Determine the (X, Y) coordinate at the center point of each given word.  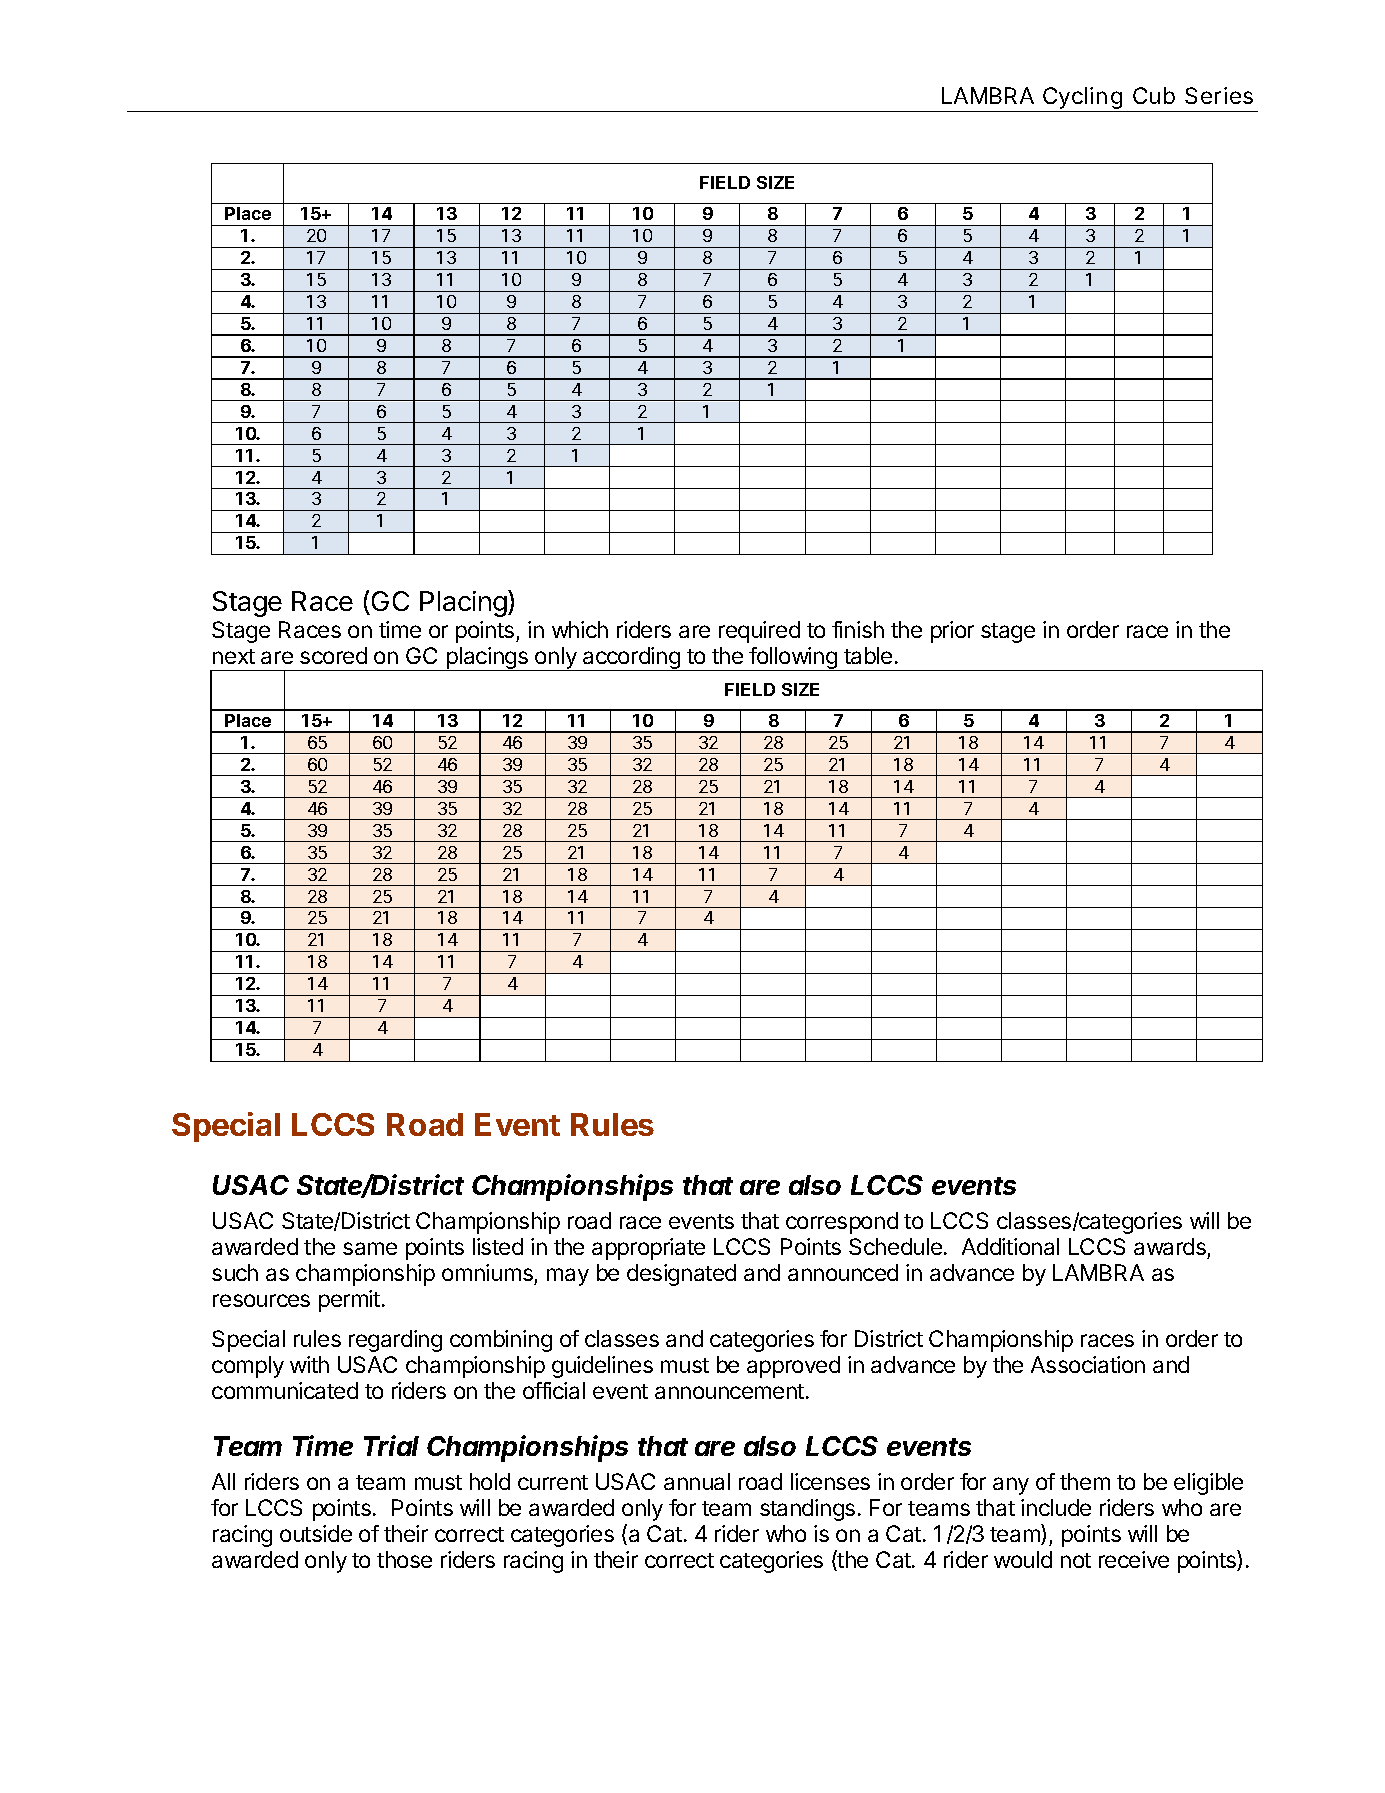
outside (316, 1533)
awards (1170, 1246)
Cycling (1083, 99)
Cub (1154, 95)
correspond (842, 1223)
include (1056, 1507)
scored (333, 655)
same (370, 1248)
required (759, 632)
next (234, 656)
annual (697, 1481)
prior (952, 632)
